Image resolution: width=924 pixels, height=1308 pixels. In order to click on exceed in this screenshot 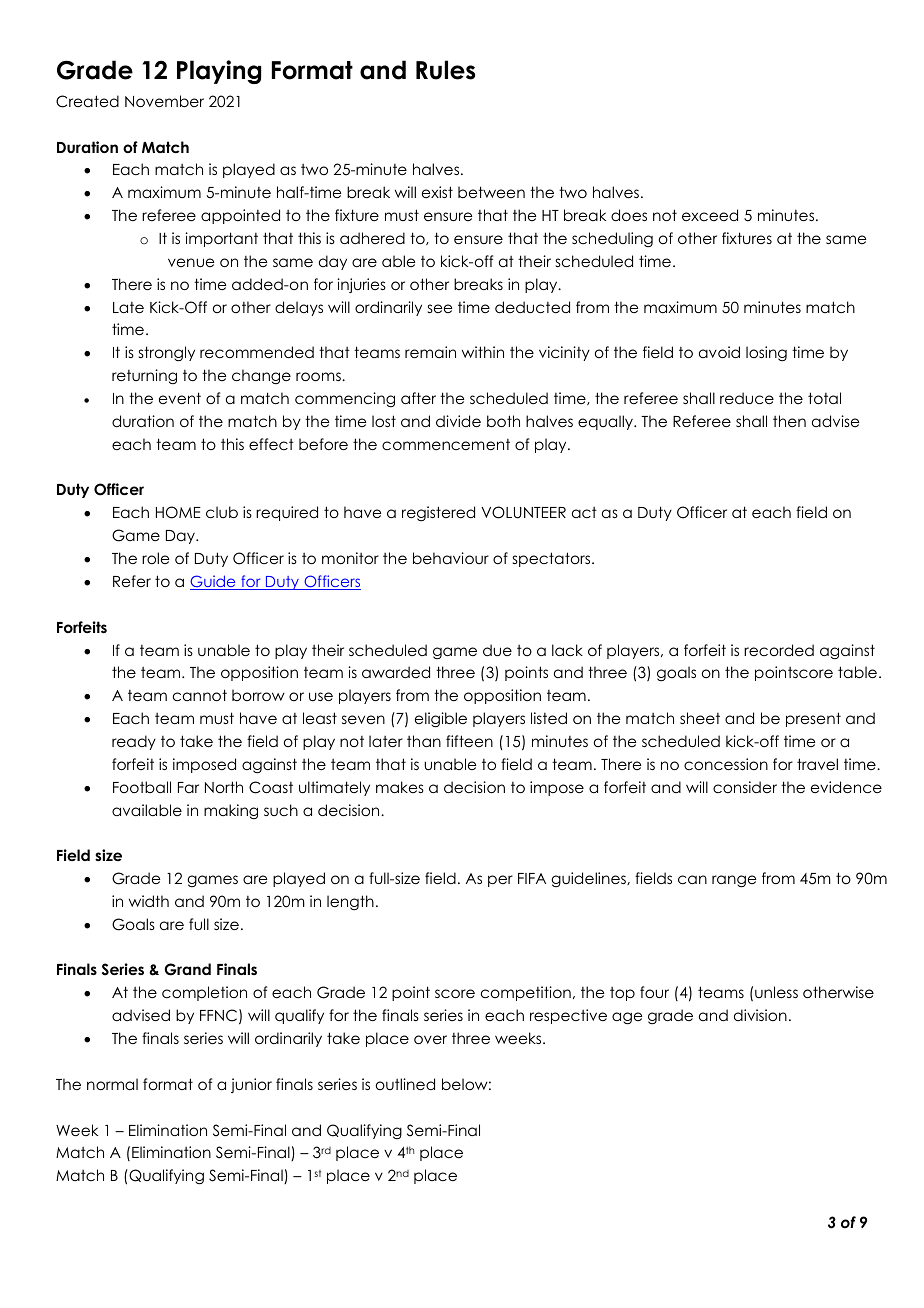, I will do `click(710, 215)`.
